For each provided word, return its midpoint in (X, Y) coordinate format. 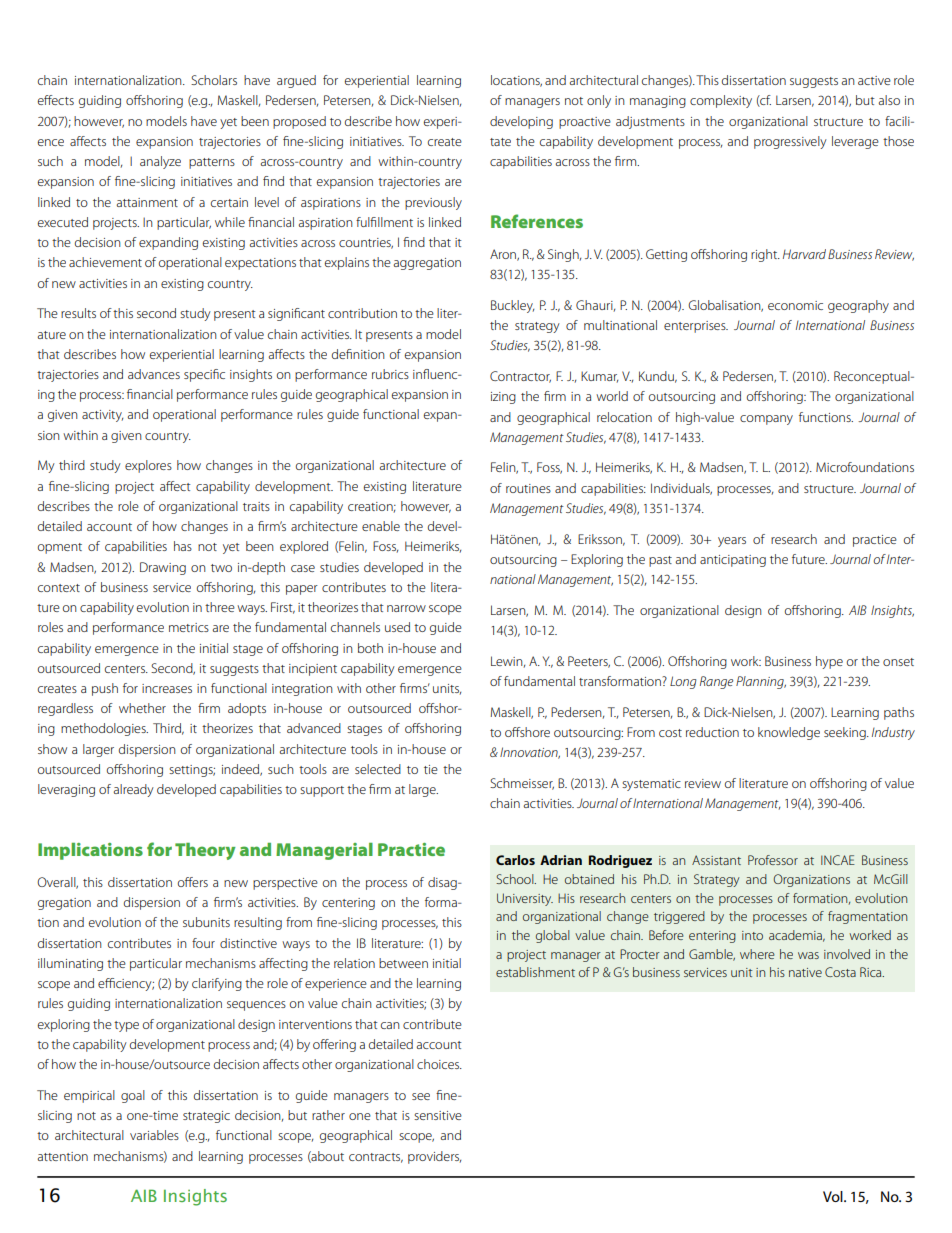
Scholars (214, 80)
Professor (773, 860)
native (805, 972)
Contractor (520, 377)
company (766, 420)
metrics (189, 627)
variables (154, 1135)
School (516, 879)
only (599, 101)
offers (193, 882)
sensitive (438, 1115)
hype (829, 662)
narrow (406, 608)
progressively (790, 142)
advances (154, 374)
